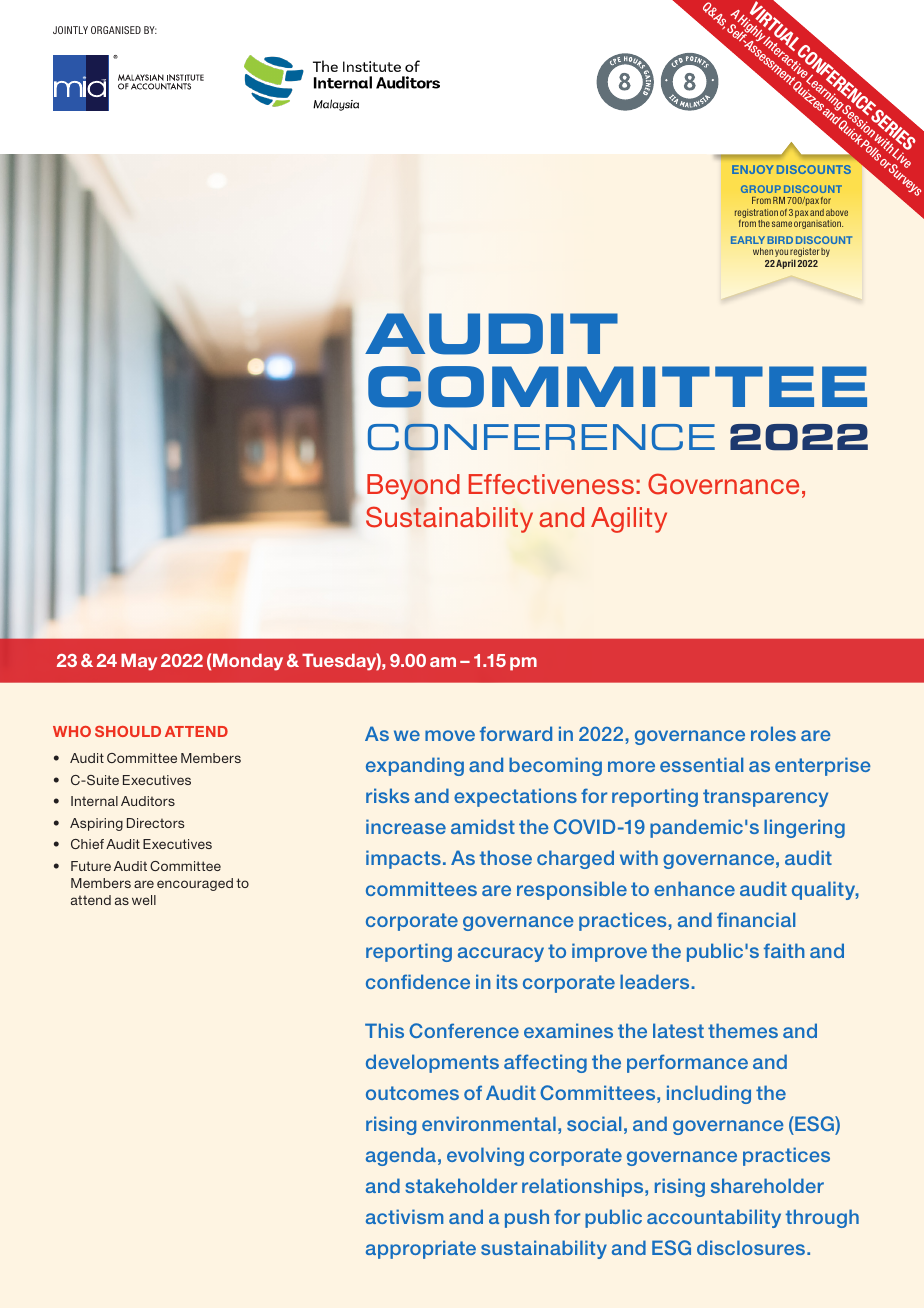  What do you see at coordinates (551, 484) in the document?
I see `Effectiveness` at bounding box center [551, 484].
